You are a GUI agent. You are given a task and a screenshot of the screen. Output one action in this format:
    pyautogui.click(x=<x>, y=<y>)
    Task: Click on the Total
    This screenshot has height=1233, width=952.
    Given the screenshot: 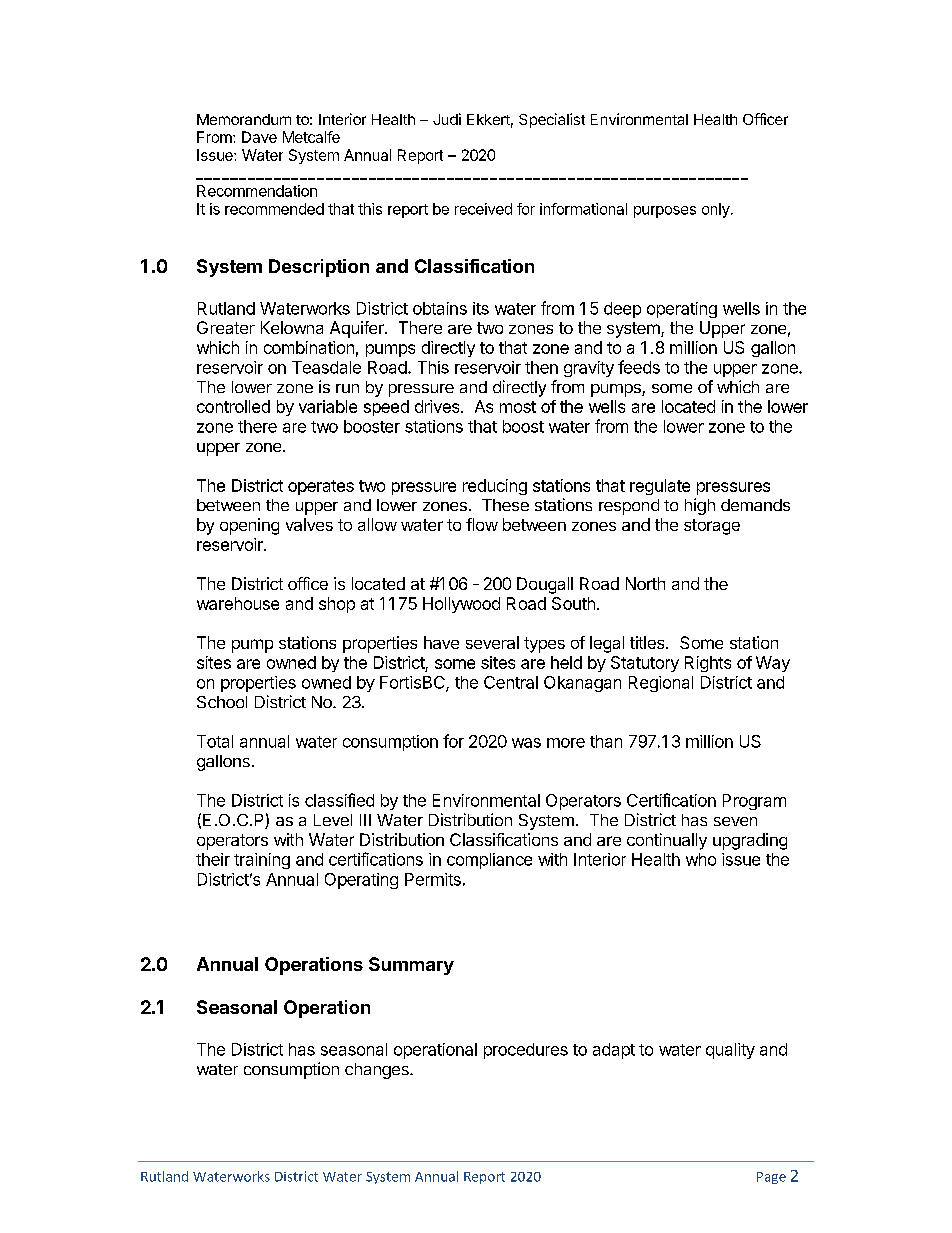 What is the action you would take?
    pyautogui.click(x=215, y=741)
